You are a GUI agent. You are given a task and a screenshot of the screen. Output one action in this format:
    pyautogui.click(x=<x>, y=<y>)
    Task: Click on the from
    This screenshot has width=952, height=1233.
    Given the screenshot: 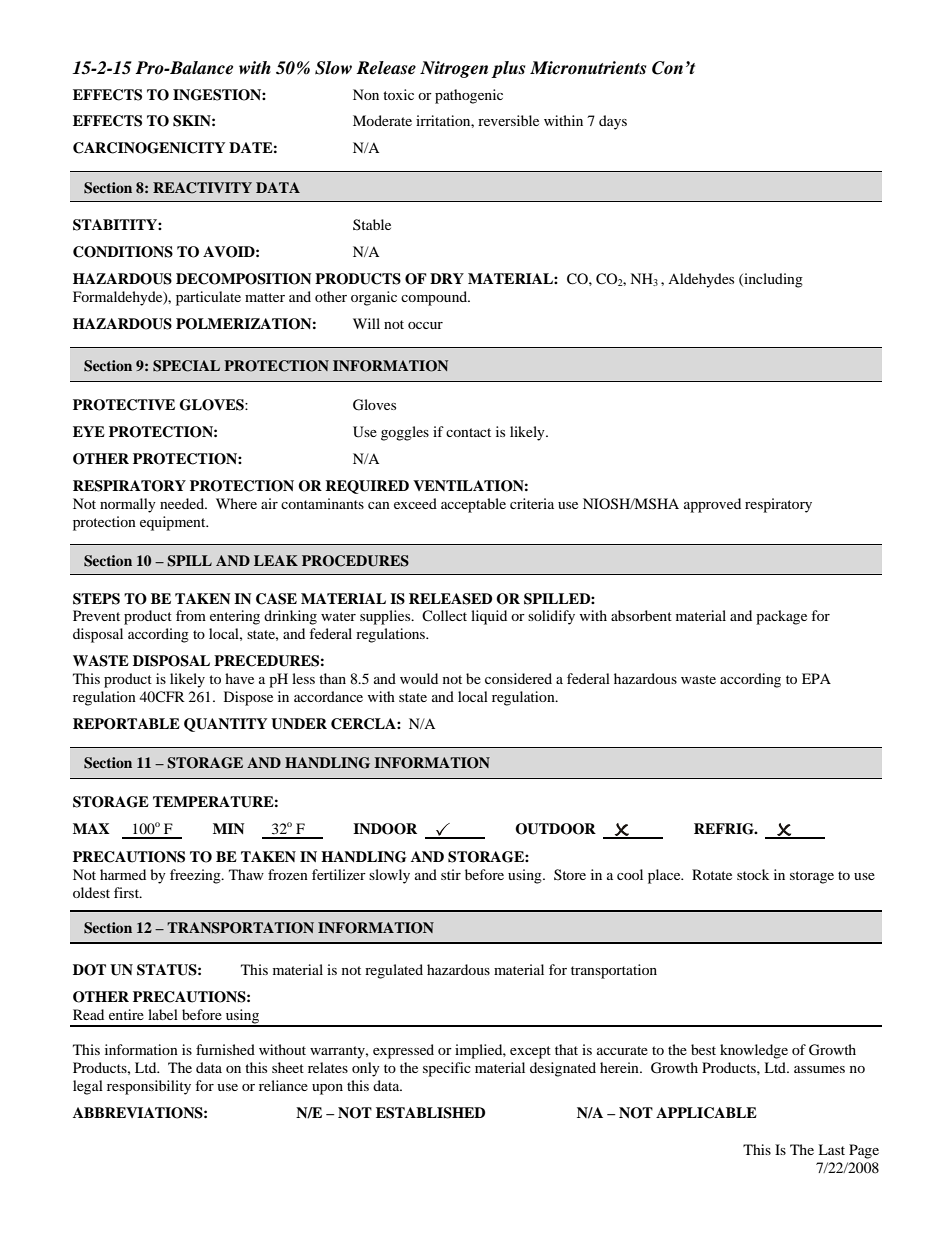 What is the action you would take?
    pyautogui.click(x=191, y=615)
